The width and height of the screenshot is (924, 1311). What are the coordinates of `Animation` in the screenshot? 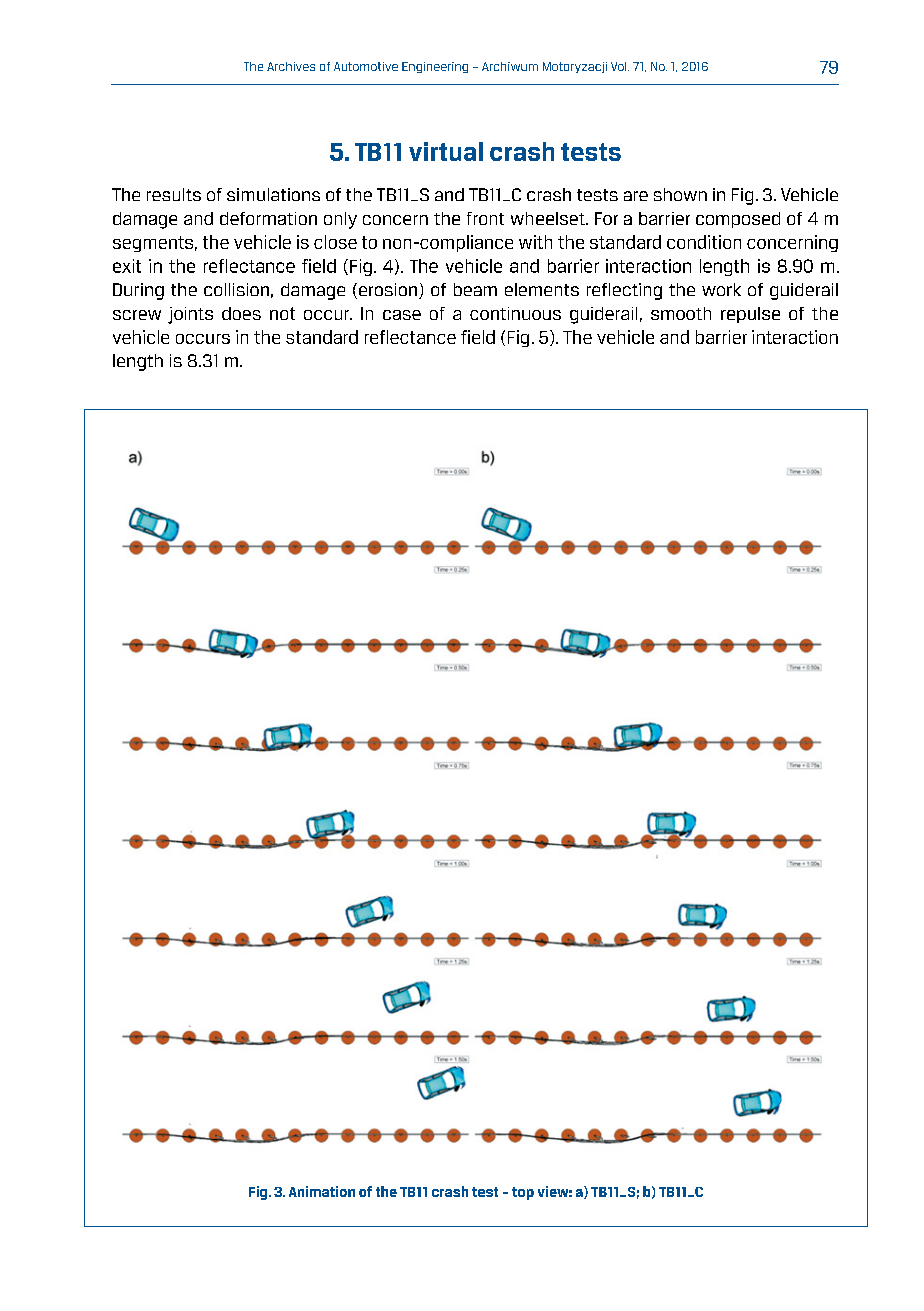 It's located at (322, 1191).
